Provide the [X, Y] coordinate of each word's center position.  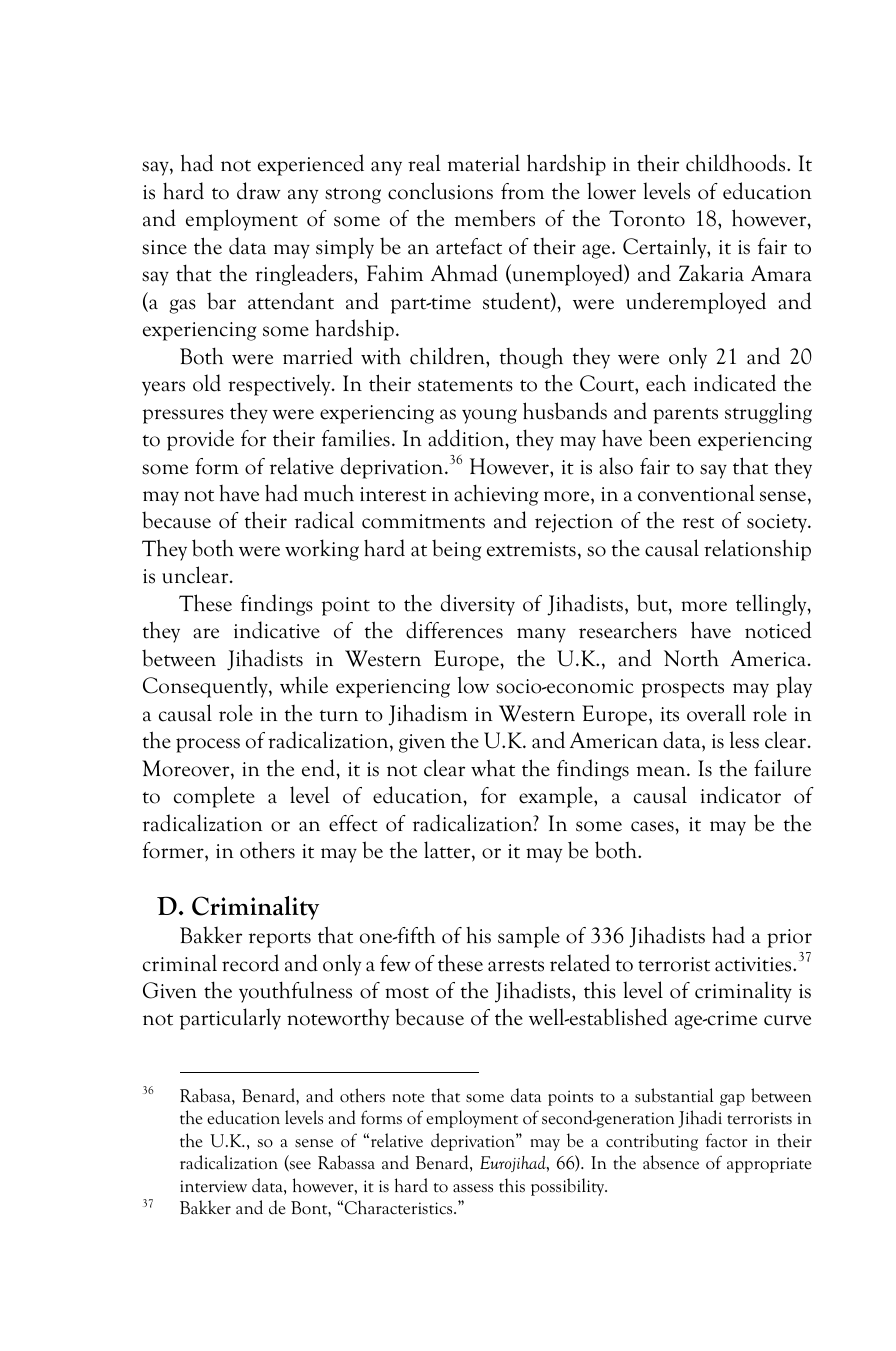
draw [259, 191]
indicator [741, 795]
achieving [496, 495]
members [495, 218]
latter [448, 851]
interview [213, 1186]
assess [473, 1188]
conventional [696, 493]
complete [214, 797]
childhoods [737, 163]
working [322, 550]
